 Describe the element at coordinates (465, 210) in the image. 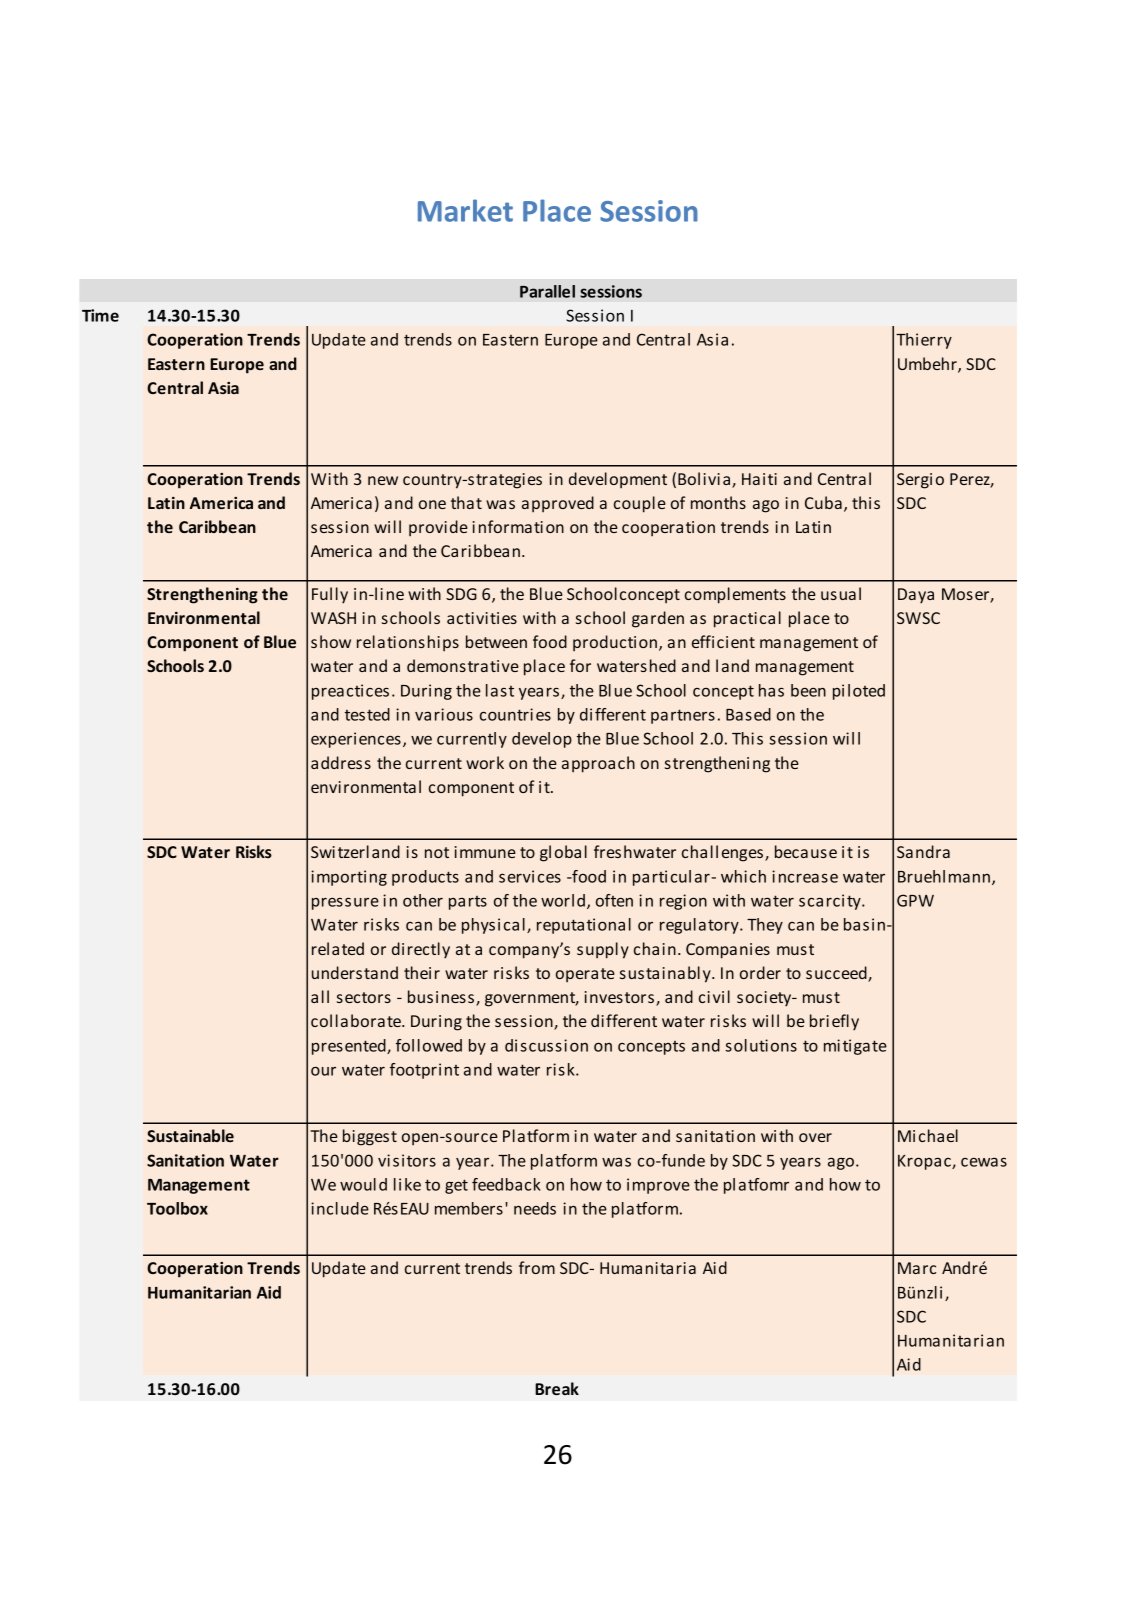

I see `Market` at that location.
